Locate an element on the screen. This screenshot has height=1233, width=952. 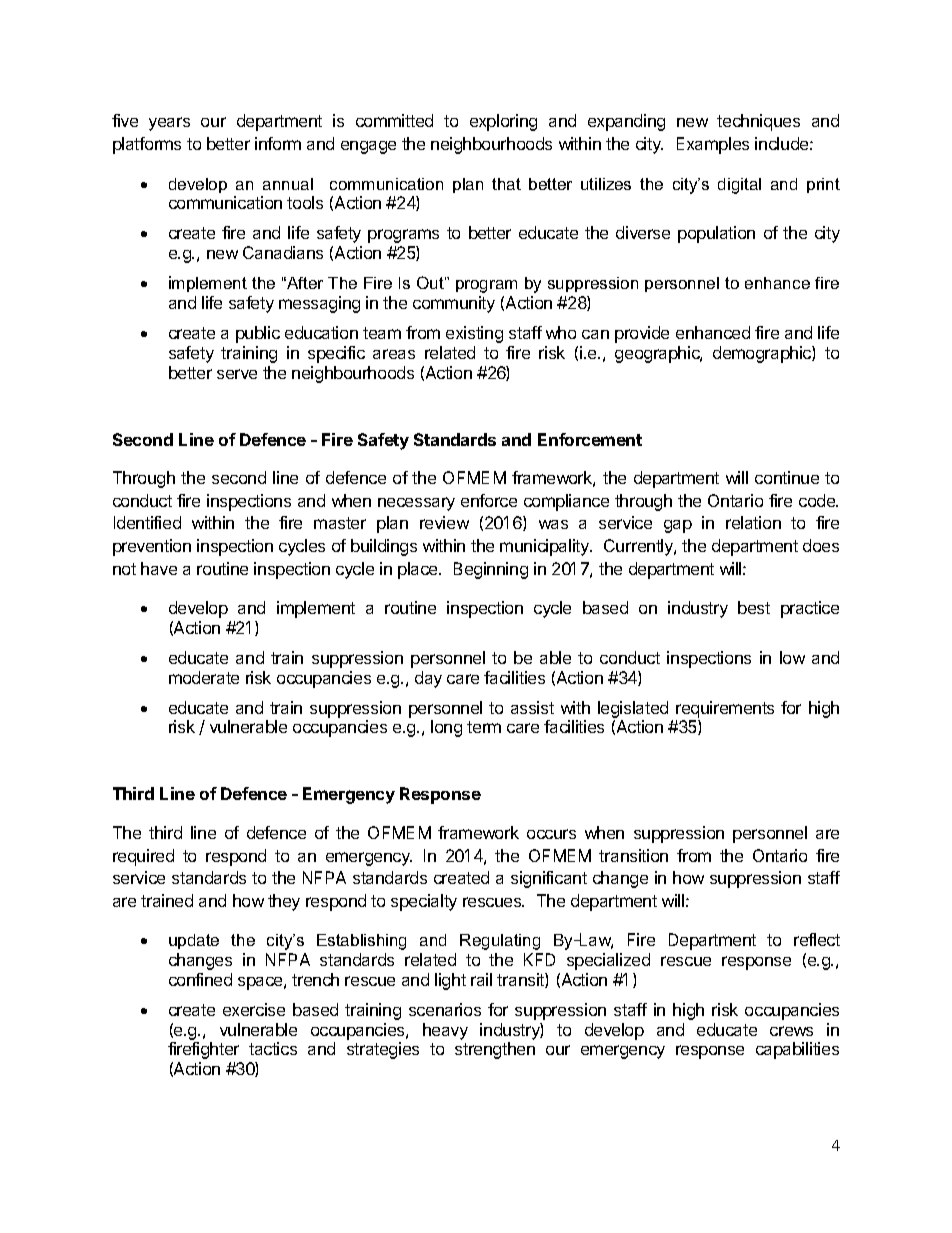
exploring is located at coordinates (503, 122).
